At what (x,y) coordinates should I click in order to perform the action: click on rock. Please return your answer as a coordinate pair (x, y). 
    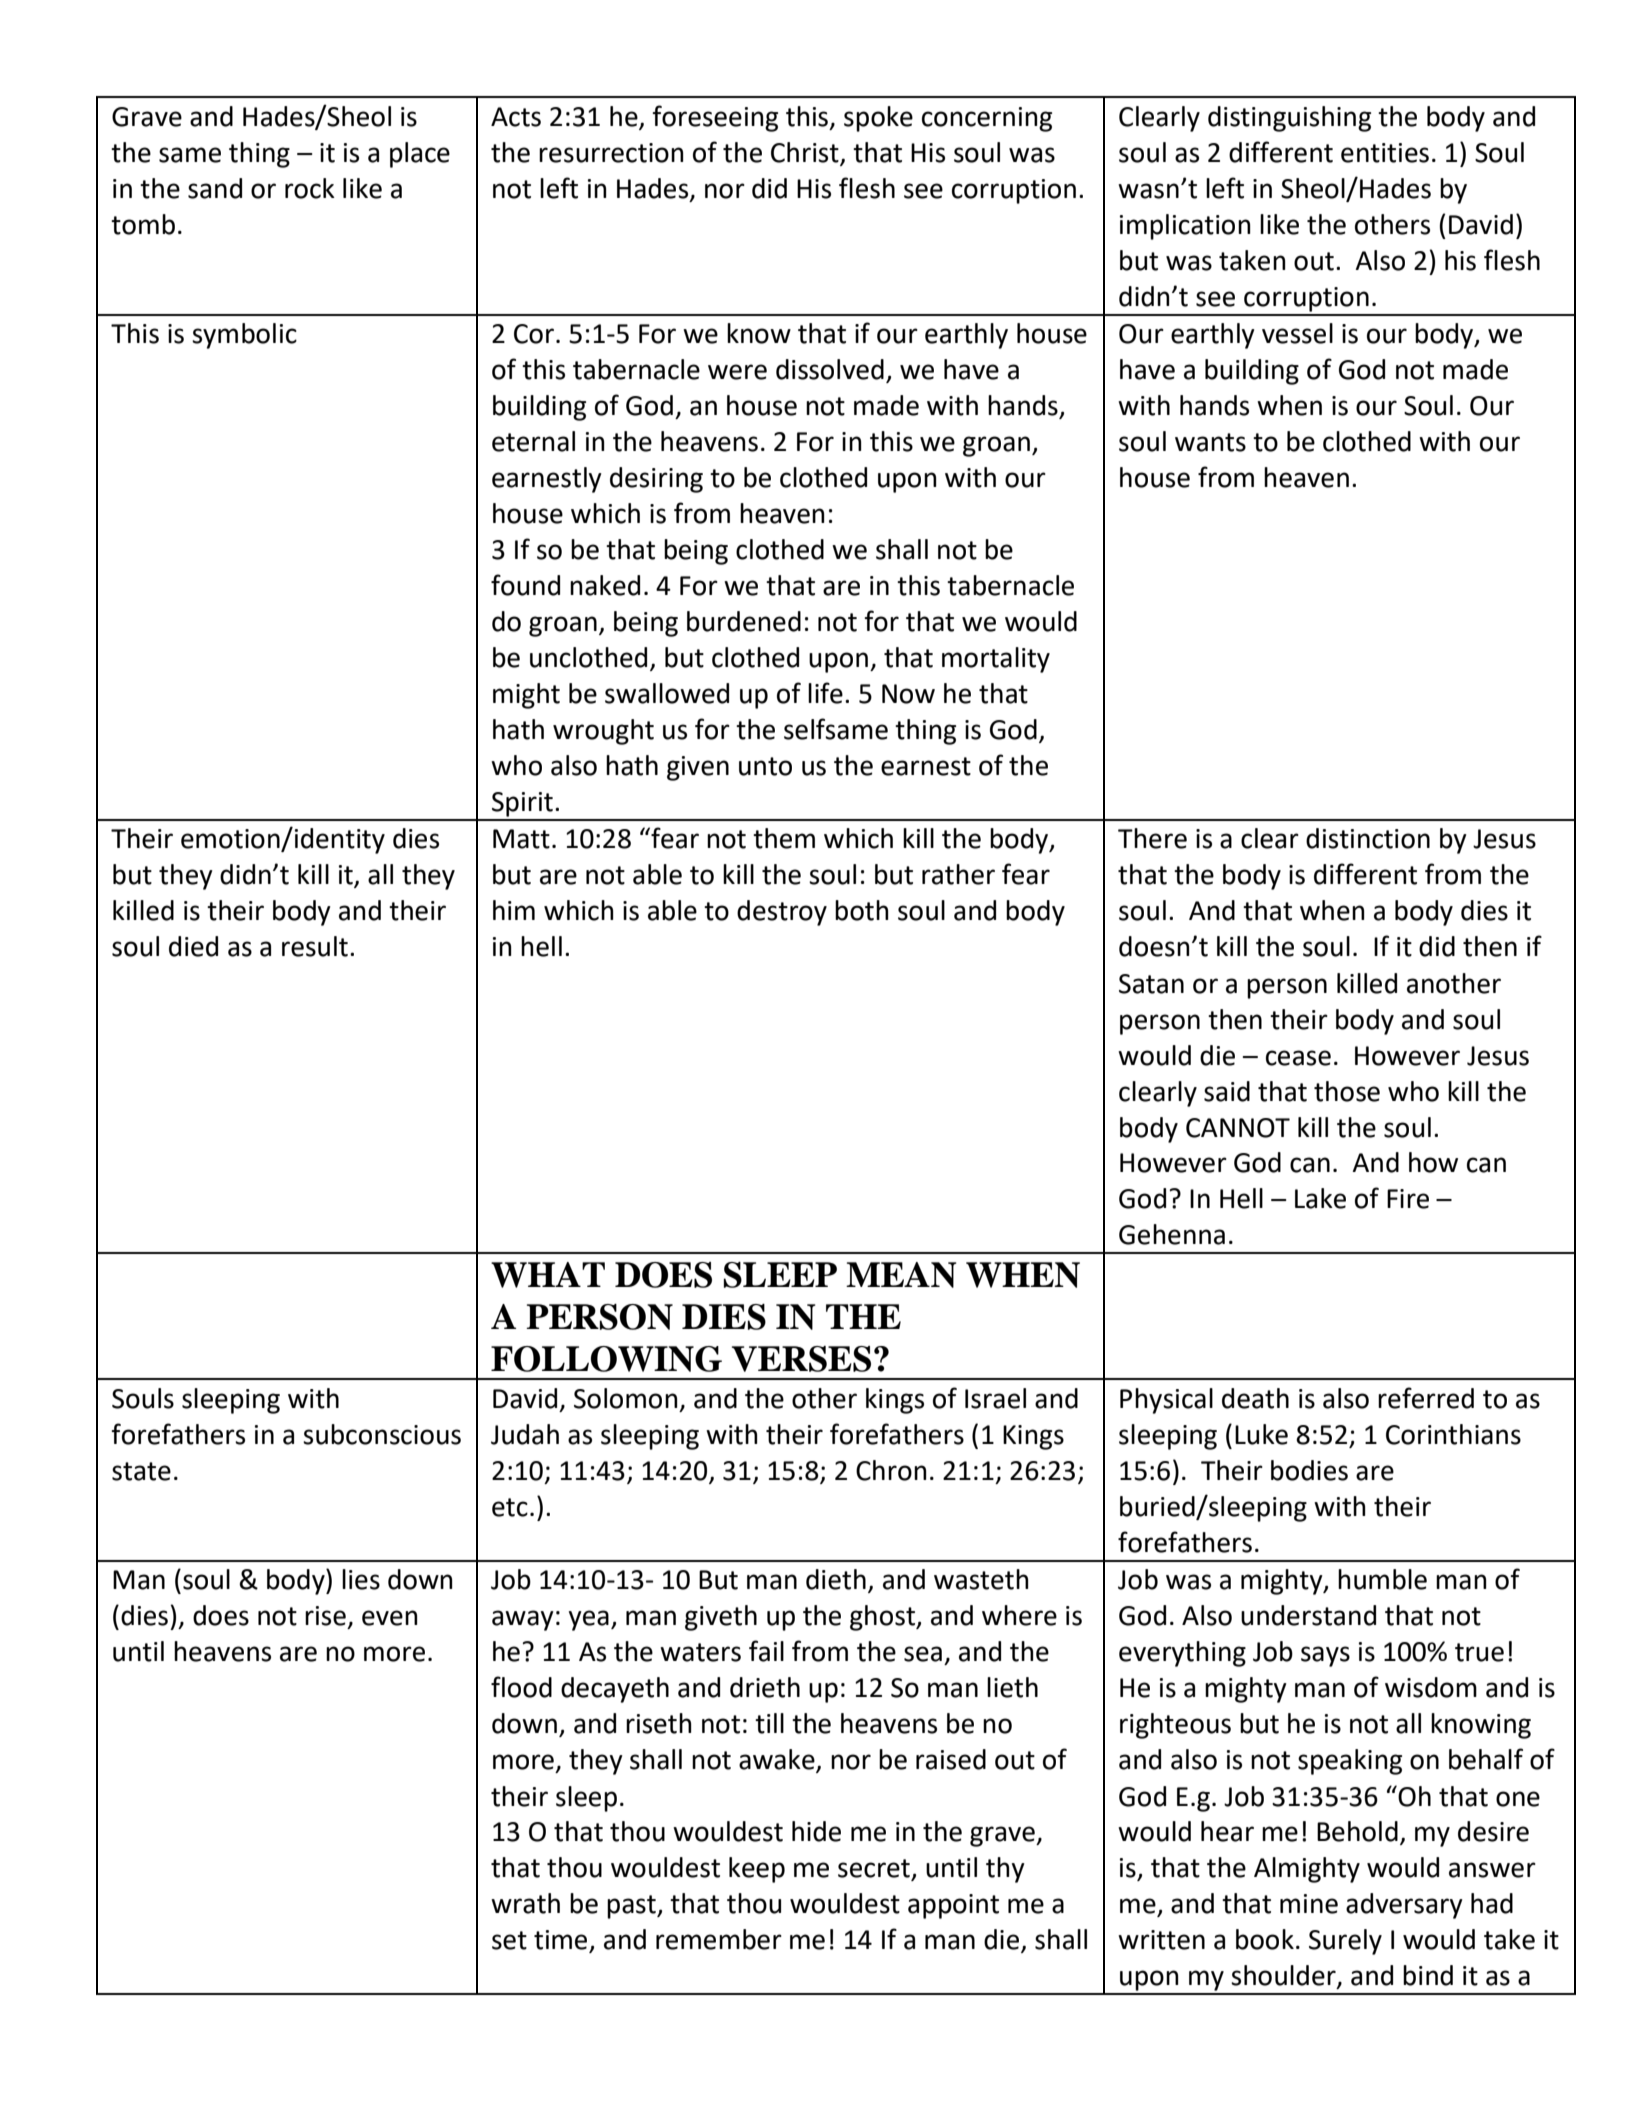
    Looking at the image, I should click on (310, 188).
